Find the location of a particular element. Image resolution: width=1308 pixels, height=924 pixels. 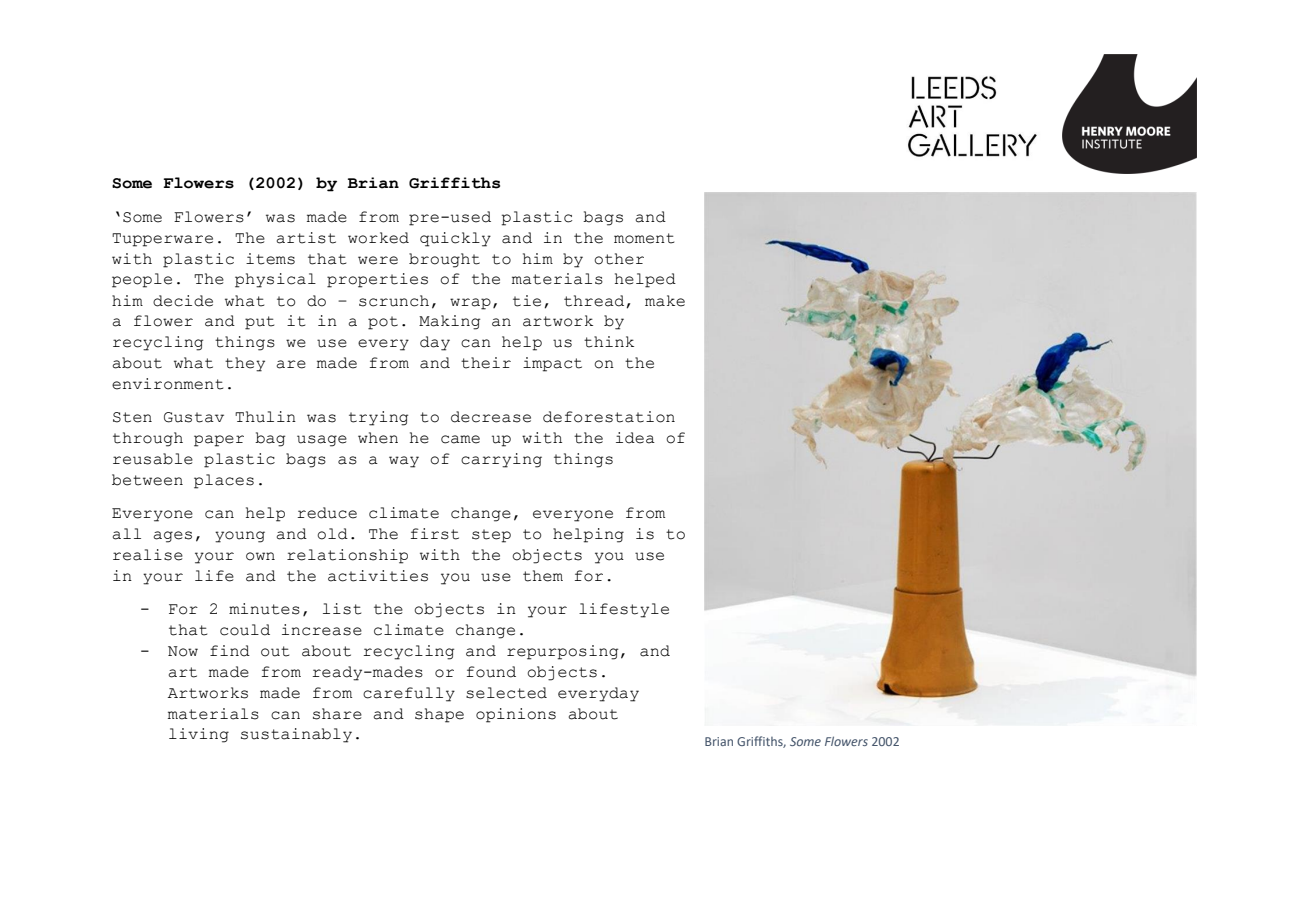

idea is located at coordinates (635, 438).
